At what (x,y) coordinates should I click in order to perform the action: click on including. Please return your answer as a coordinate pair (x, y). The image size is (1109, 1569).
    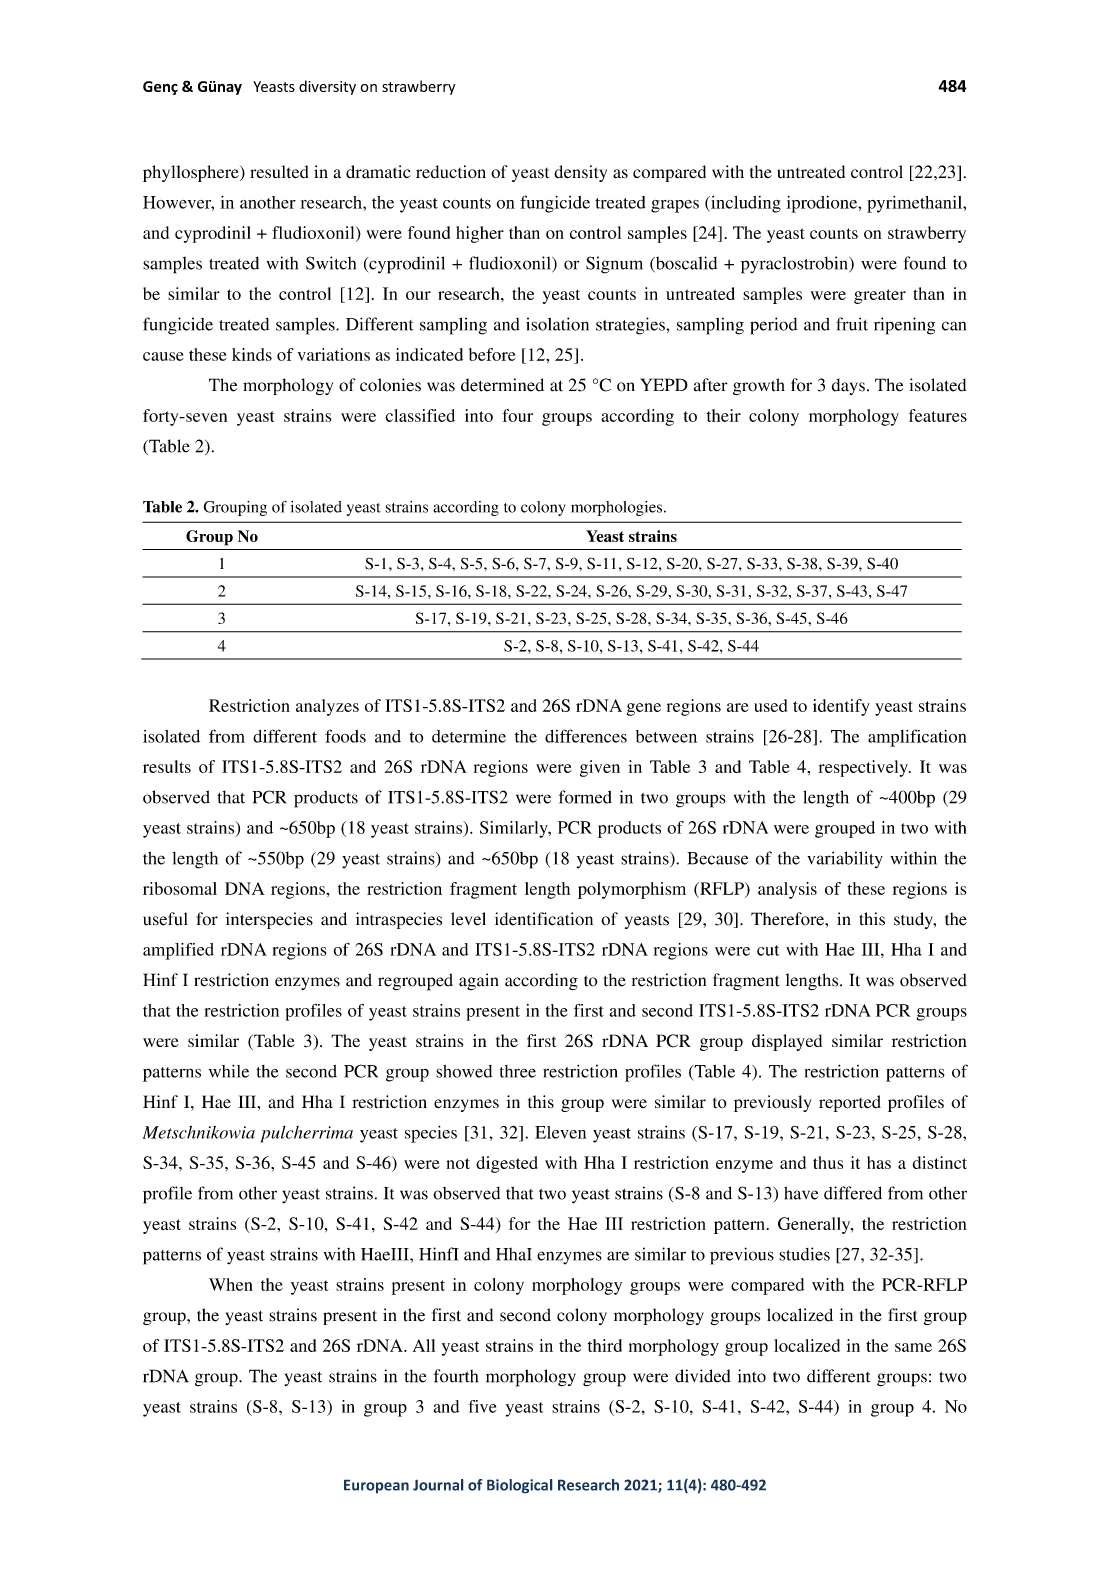
    Looking at the image, I should click on (745, 204).
